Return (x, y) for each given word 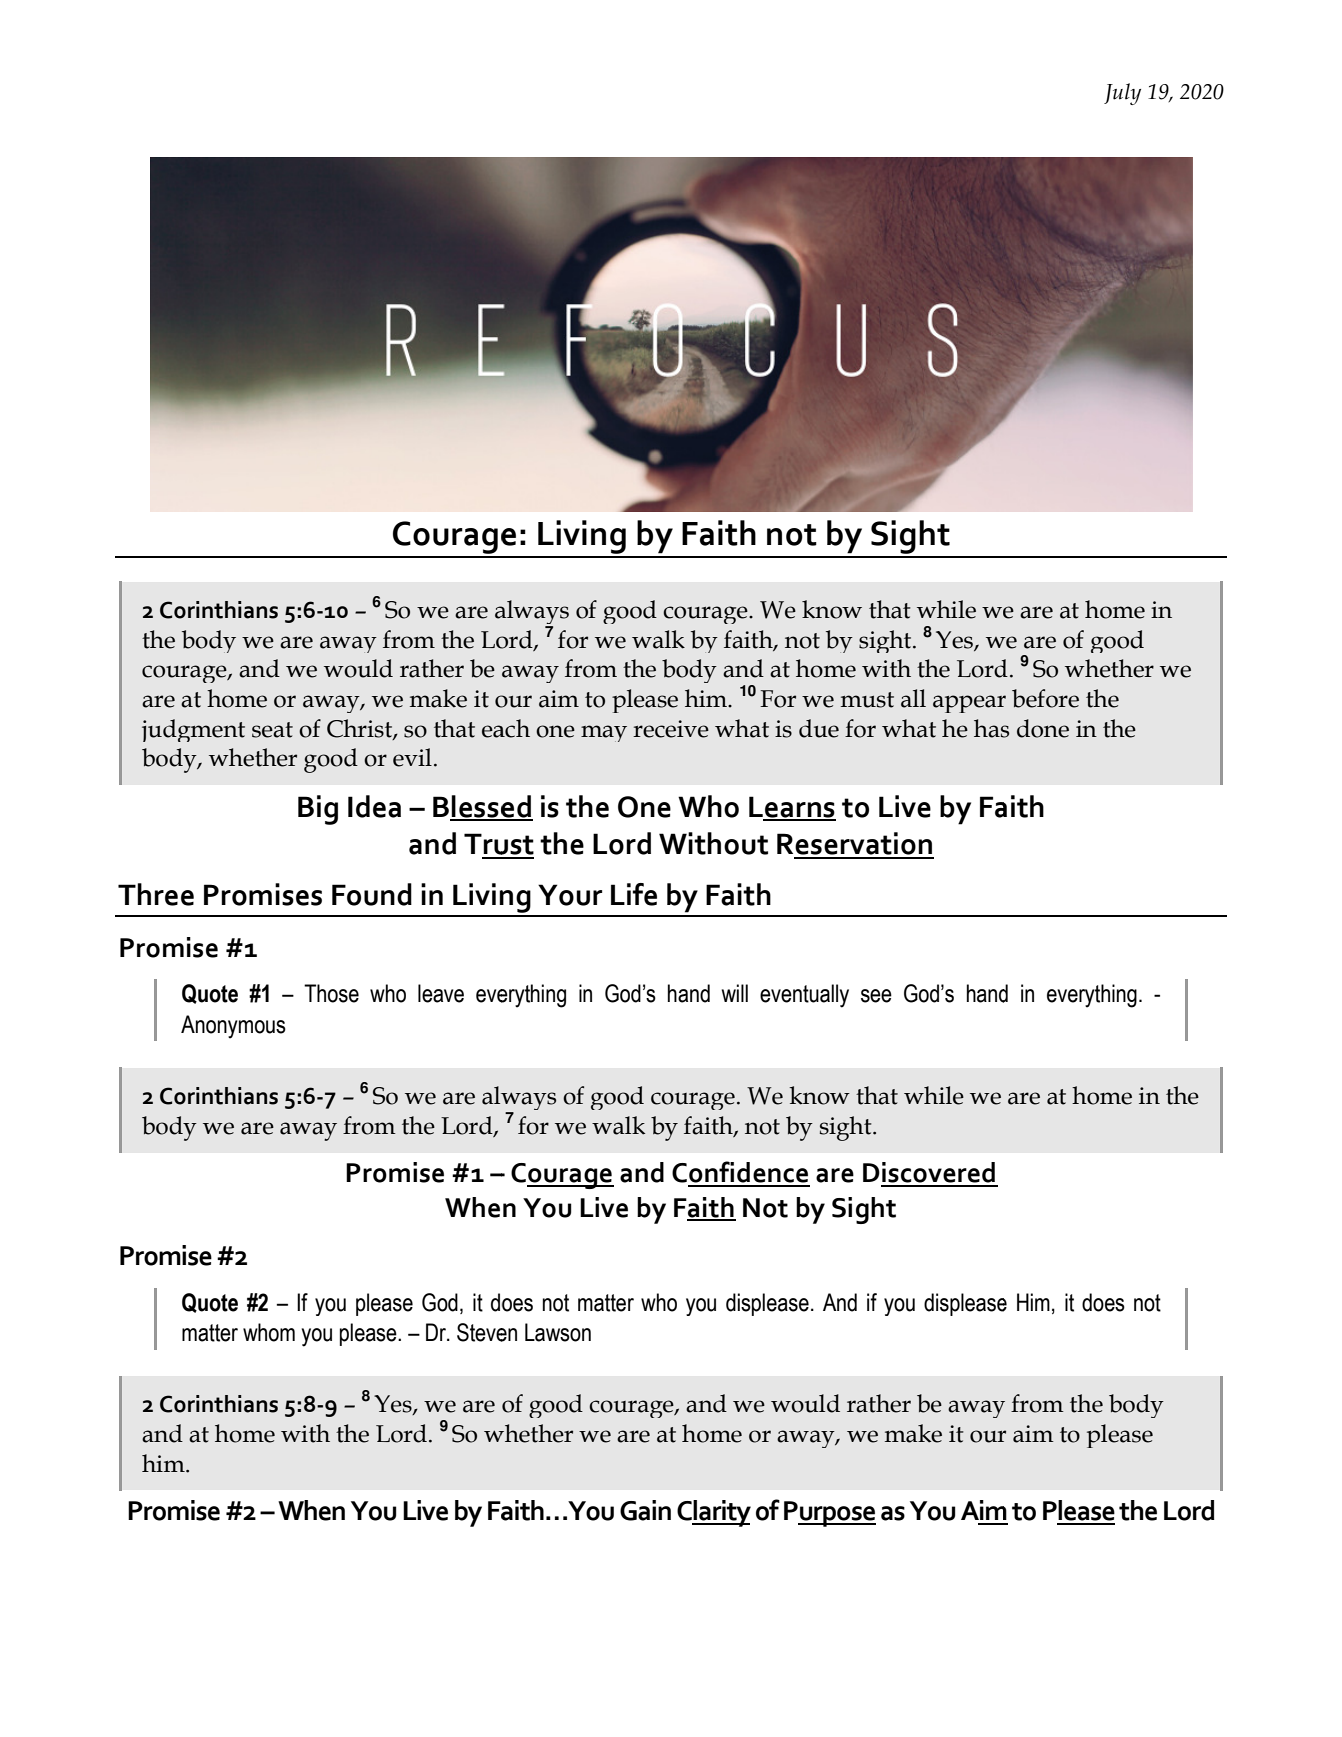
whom (269, 1332)
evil (412, 757)
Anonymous (233, 1027)
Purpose (830, 1514)
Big (318, 810)
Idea (374, 806)
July (1122, 94)
